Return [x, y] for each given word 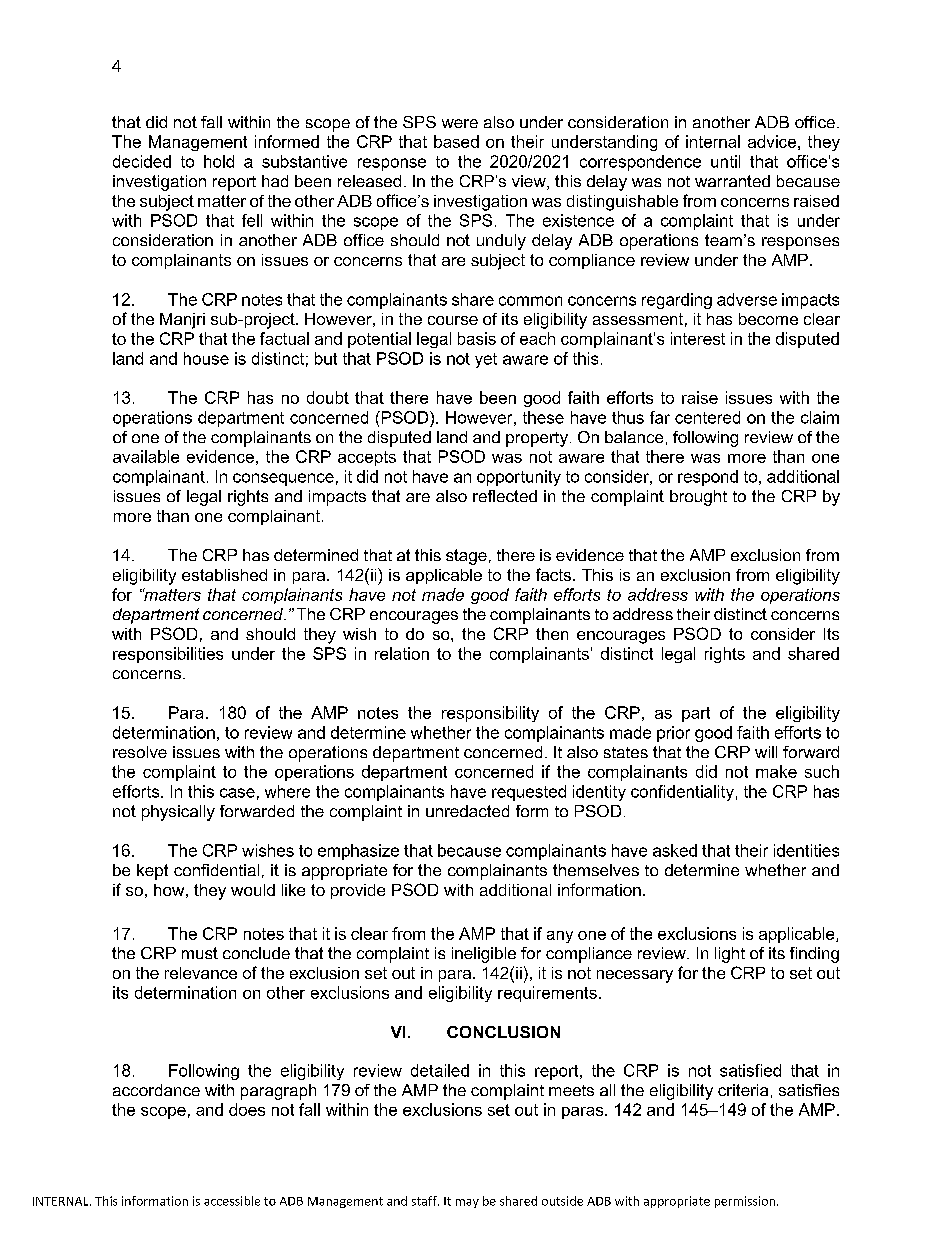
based [456, 141]
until [725, 161]
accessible [232, 1201]
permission [746, 1202]
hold [219, 161]
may [467, 1203]
